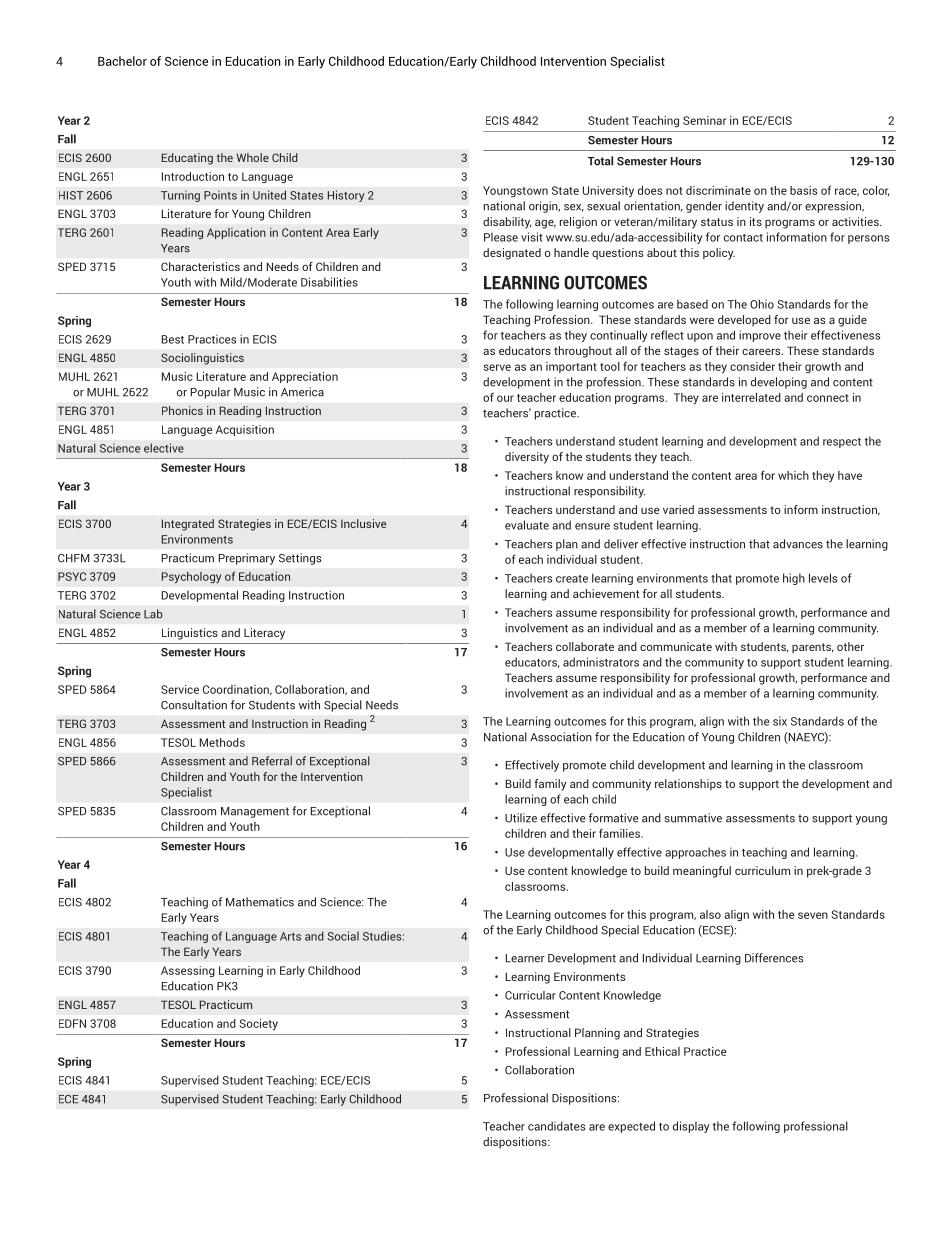 The width and height of the screenshot is (952, 1233). Describe the element at coordinates (572, 579) in the screenshot. I see `create` at that location.
